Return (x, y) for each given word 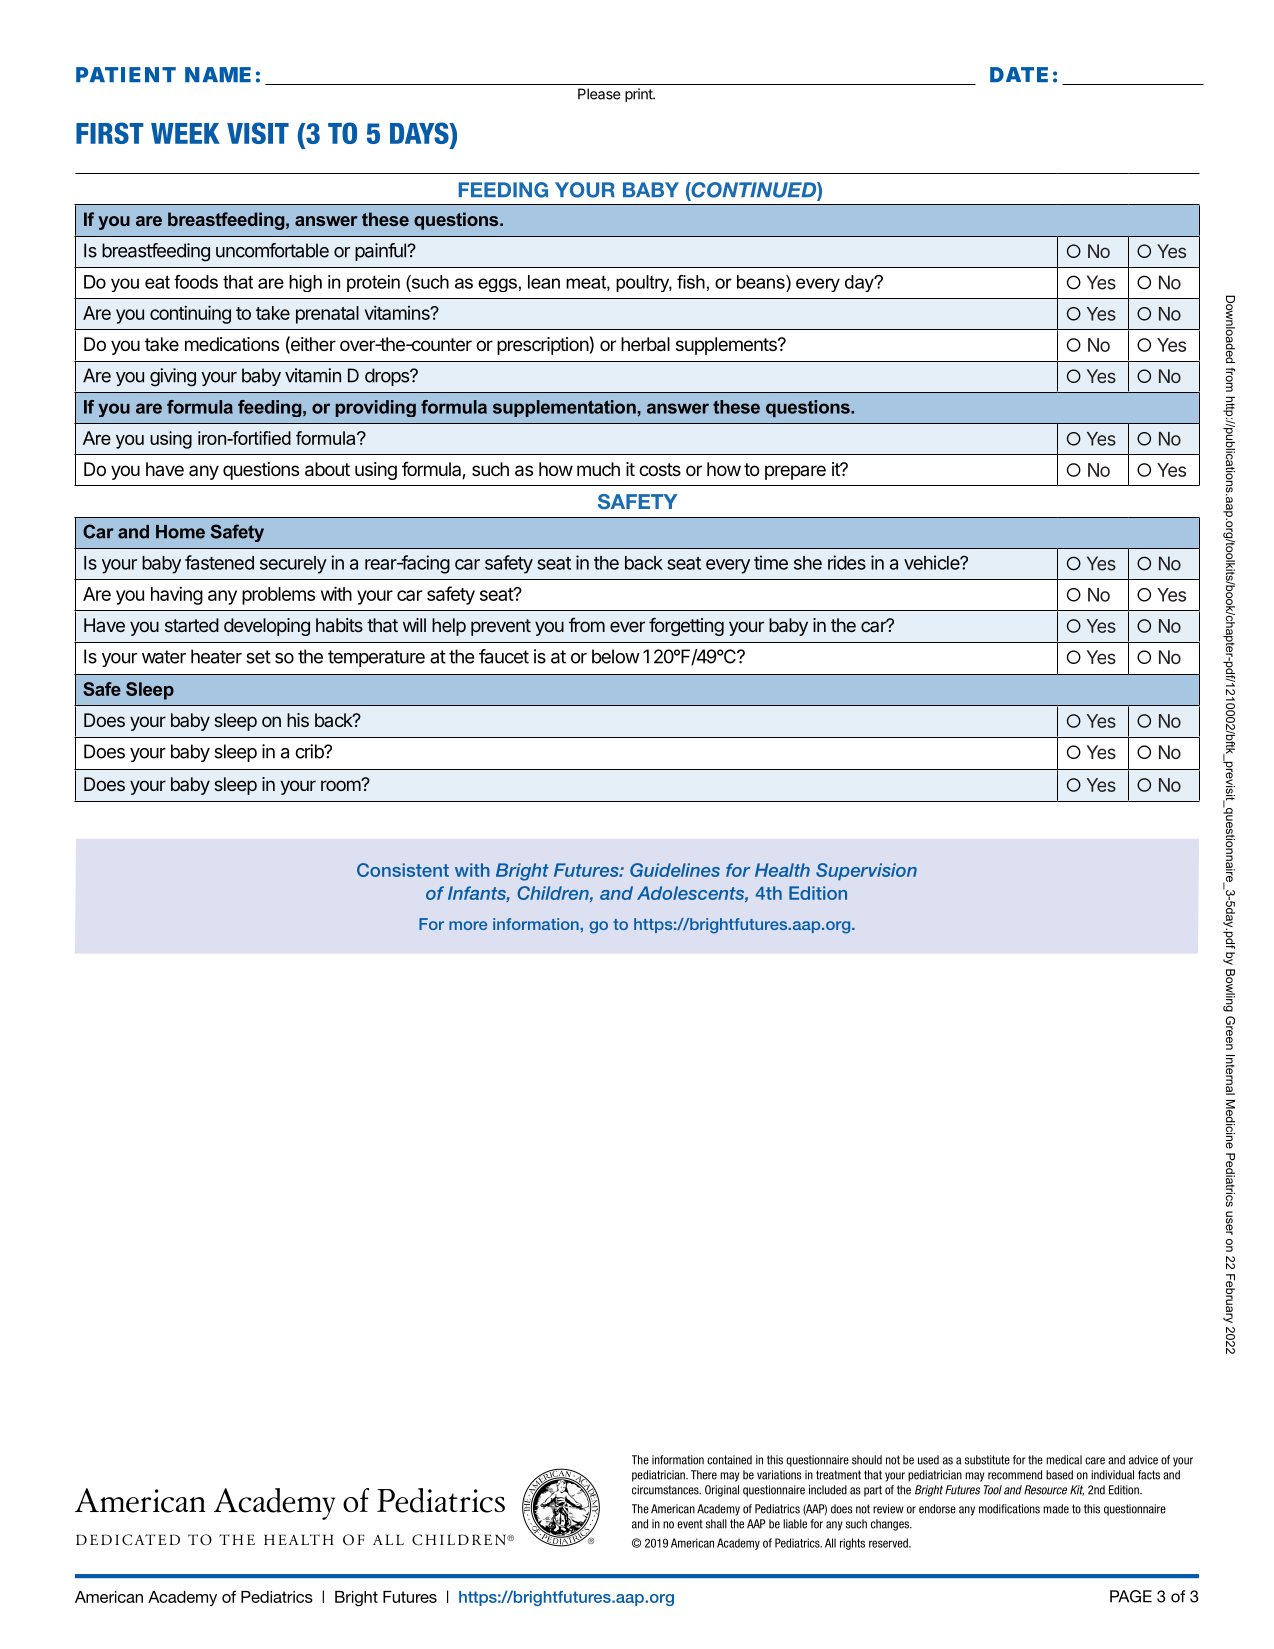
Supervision (866, 871)
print (639, 95)
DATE (1019, 74)
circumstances (666, 1490)
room (341, 785)
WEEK (185, 133)
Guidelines (675, 870)
